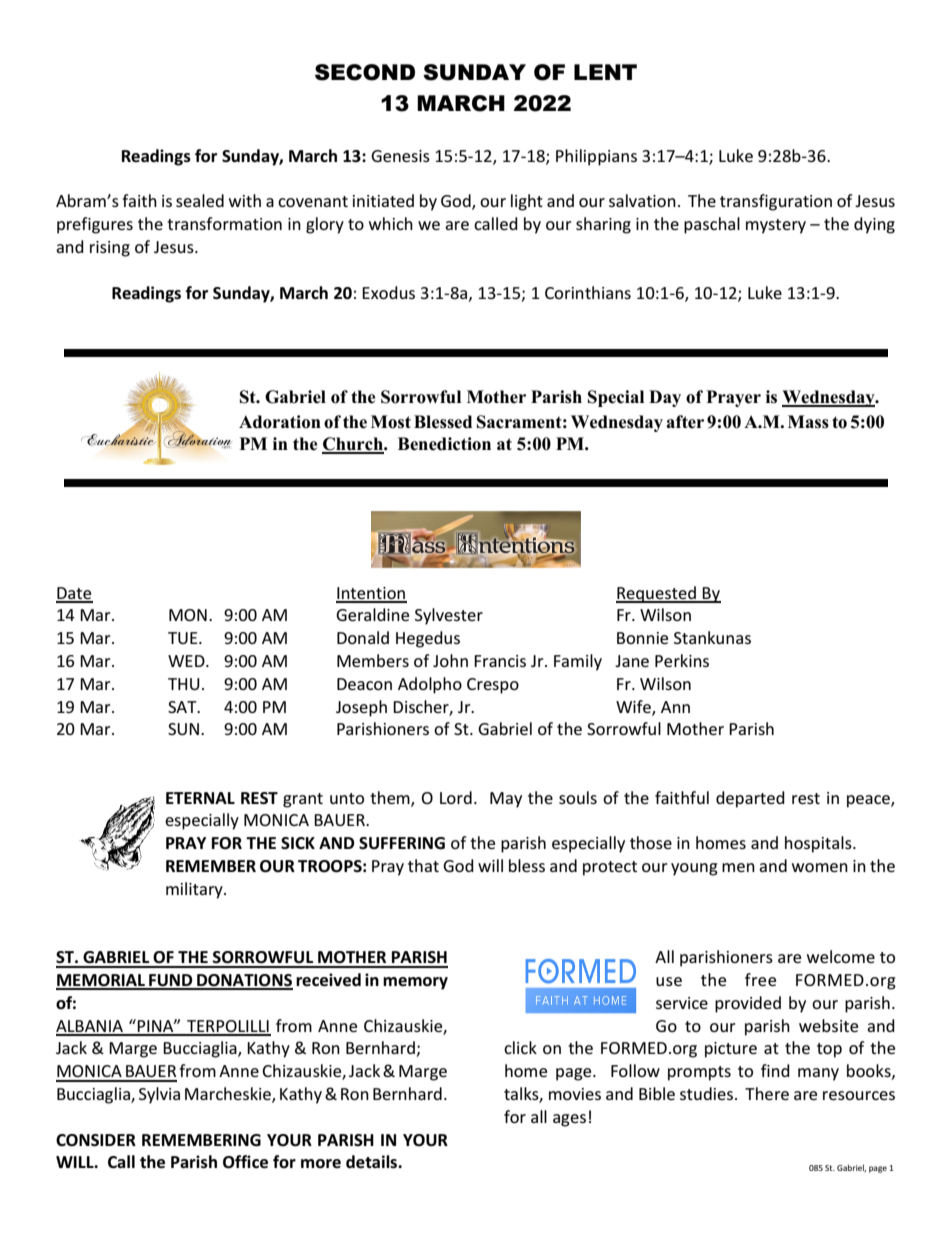 The height and width of the screenshot is (1233, 952). What do you see at coordinates (200, 798) in the screenshot?
I see `ETERNAL` at bounding box center [200, 798].
